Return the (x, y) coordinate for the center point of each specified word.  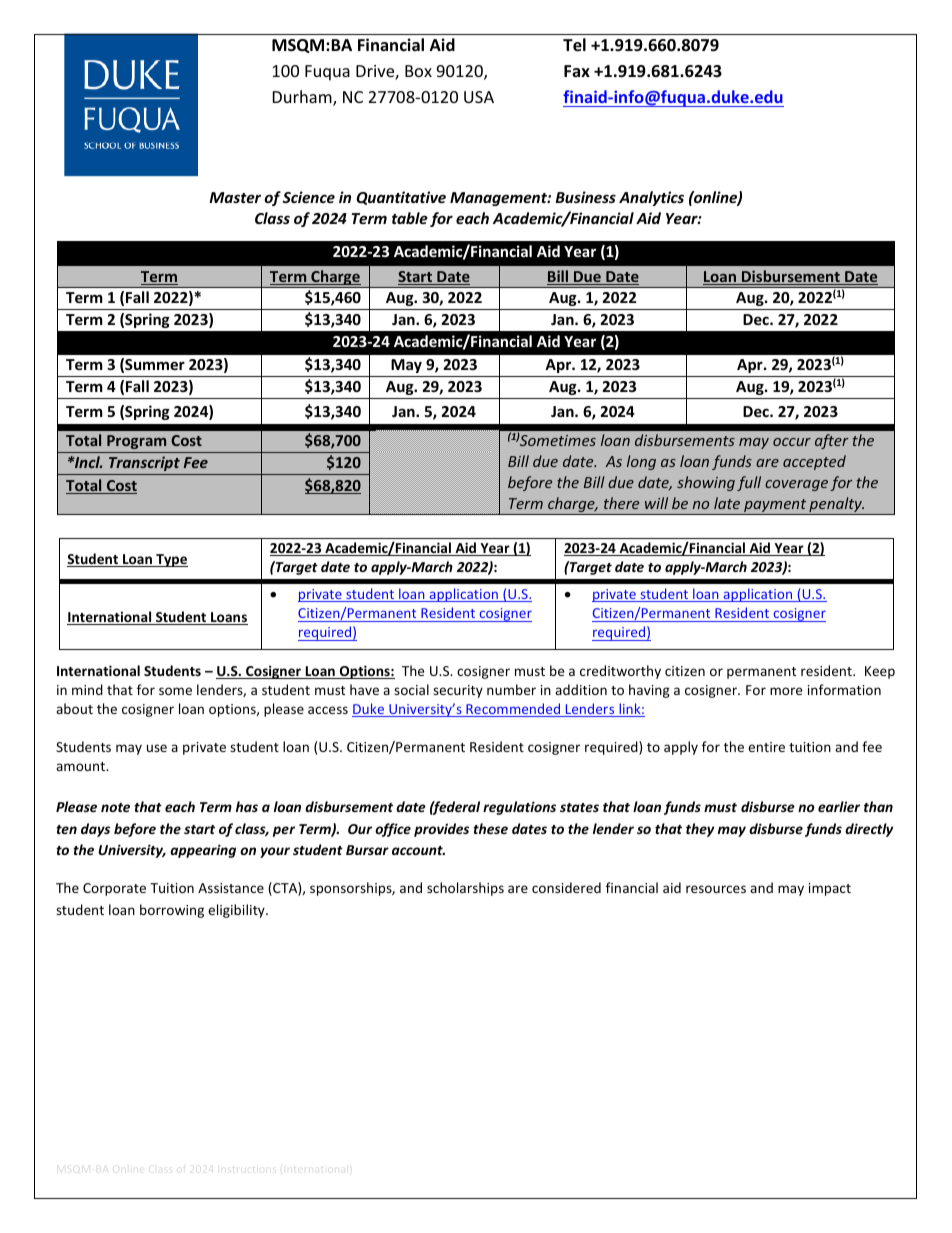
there (621, 503)
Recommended (513, 710)
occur (792, 442)
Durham (303, 98)
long (641, 462)
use (157, 748)
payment (775, 507)
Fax (577, 71)
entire (766, 747)
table (410, 218)
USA (479, 97)
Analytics (651, 198)
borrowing (172, 911)
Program (136, 442)
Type (171, 560)
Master (235, 197)
